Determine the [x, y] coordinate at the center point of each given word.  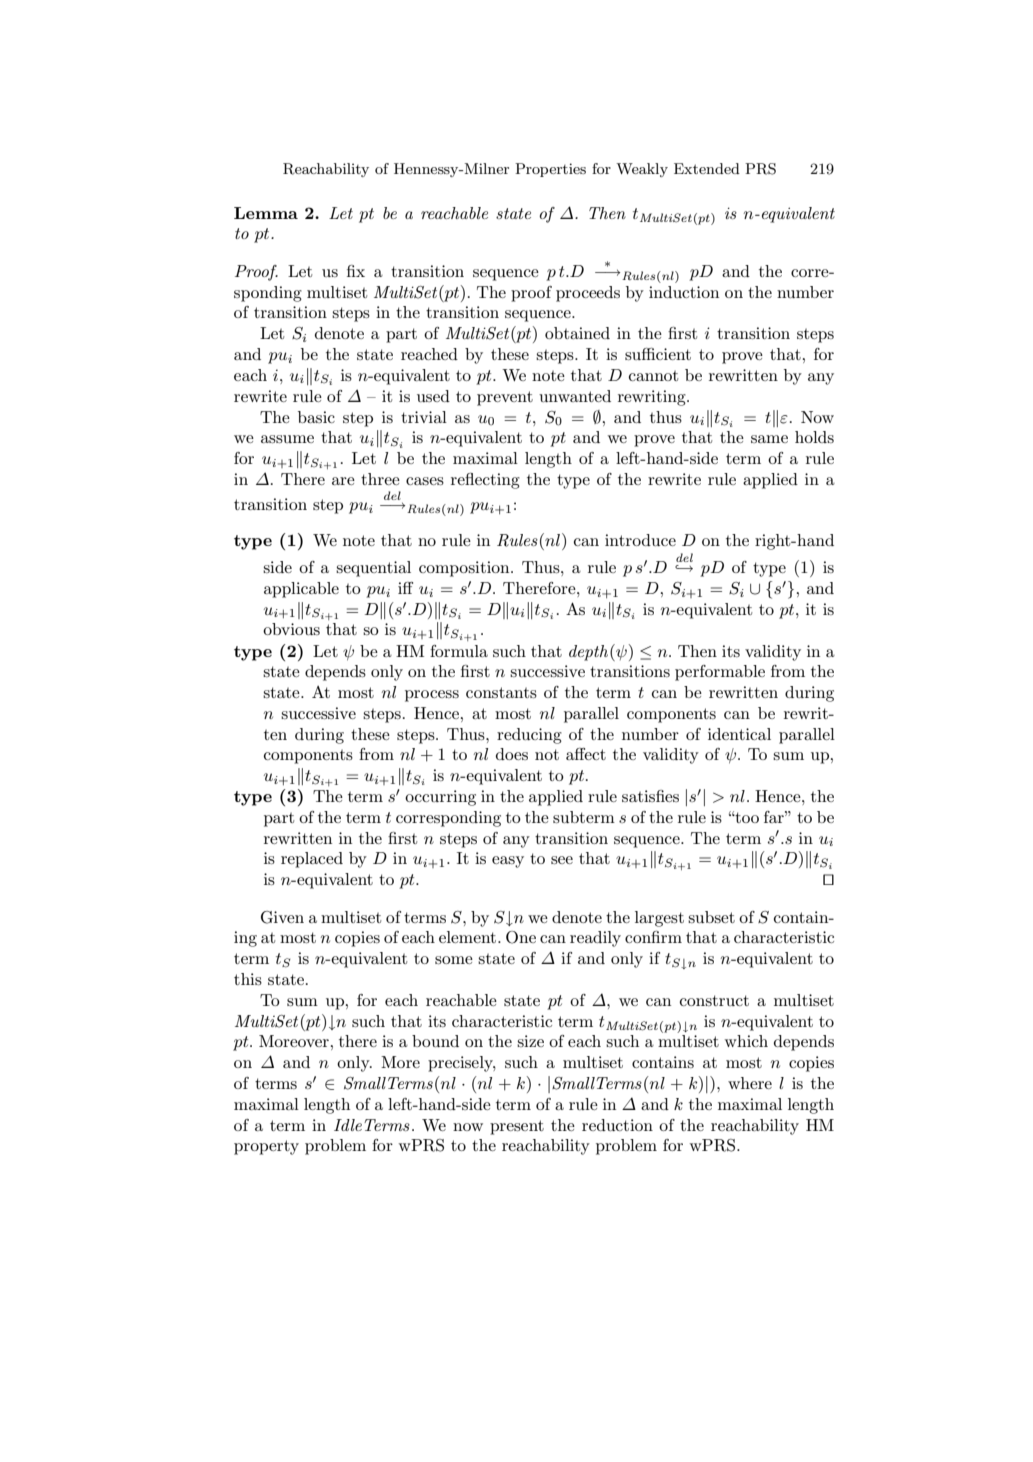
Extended [707, 168]
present [517, 1127]
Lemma [266, 213]
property [266, 1147]
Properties [550, 170]
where [750, 1083]
